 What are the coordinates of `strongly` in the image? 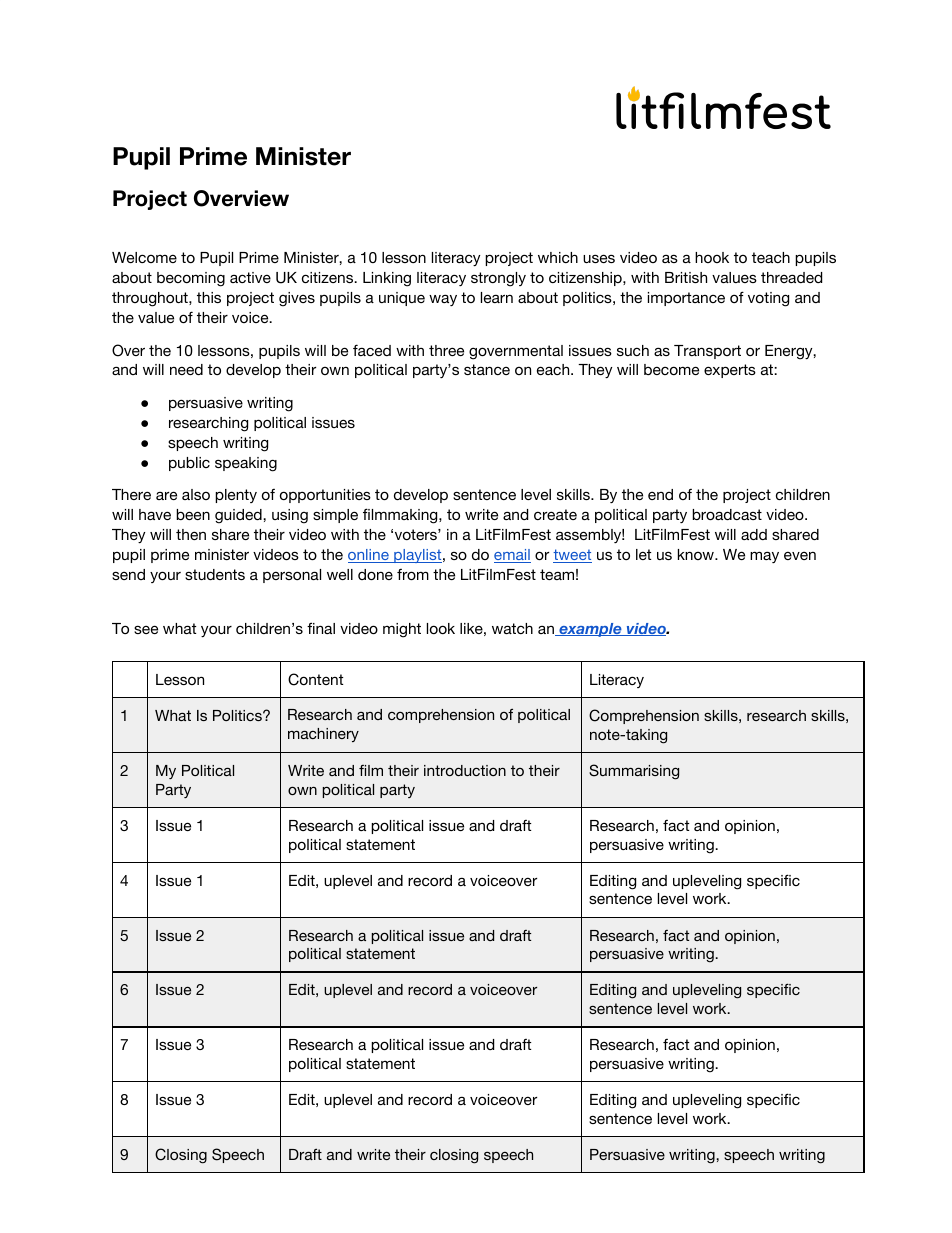 It's located at (498, 279).
